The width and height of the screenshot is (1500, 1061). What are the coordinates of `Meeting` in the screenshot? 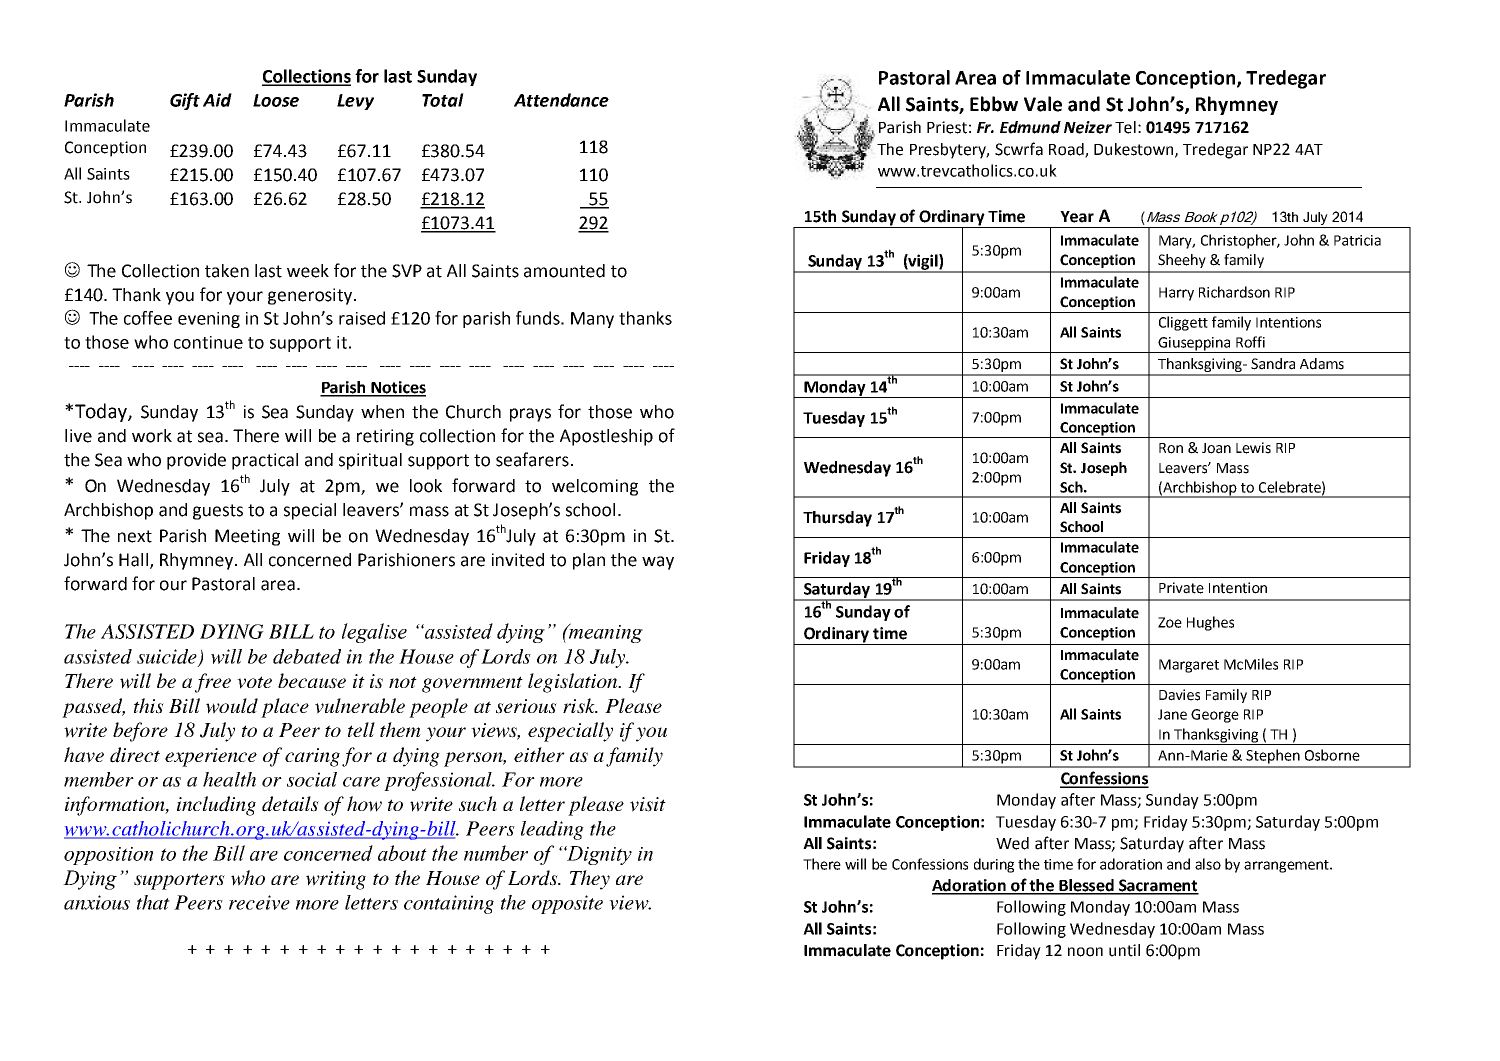 It's located at (247, 537).
